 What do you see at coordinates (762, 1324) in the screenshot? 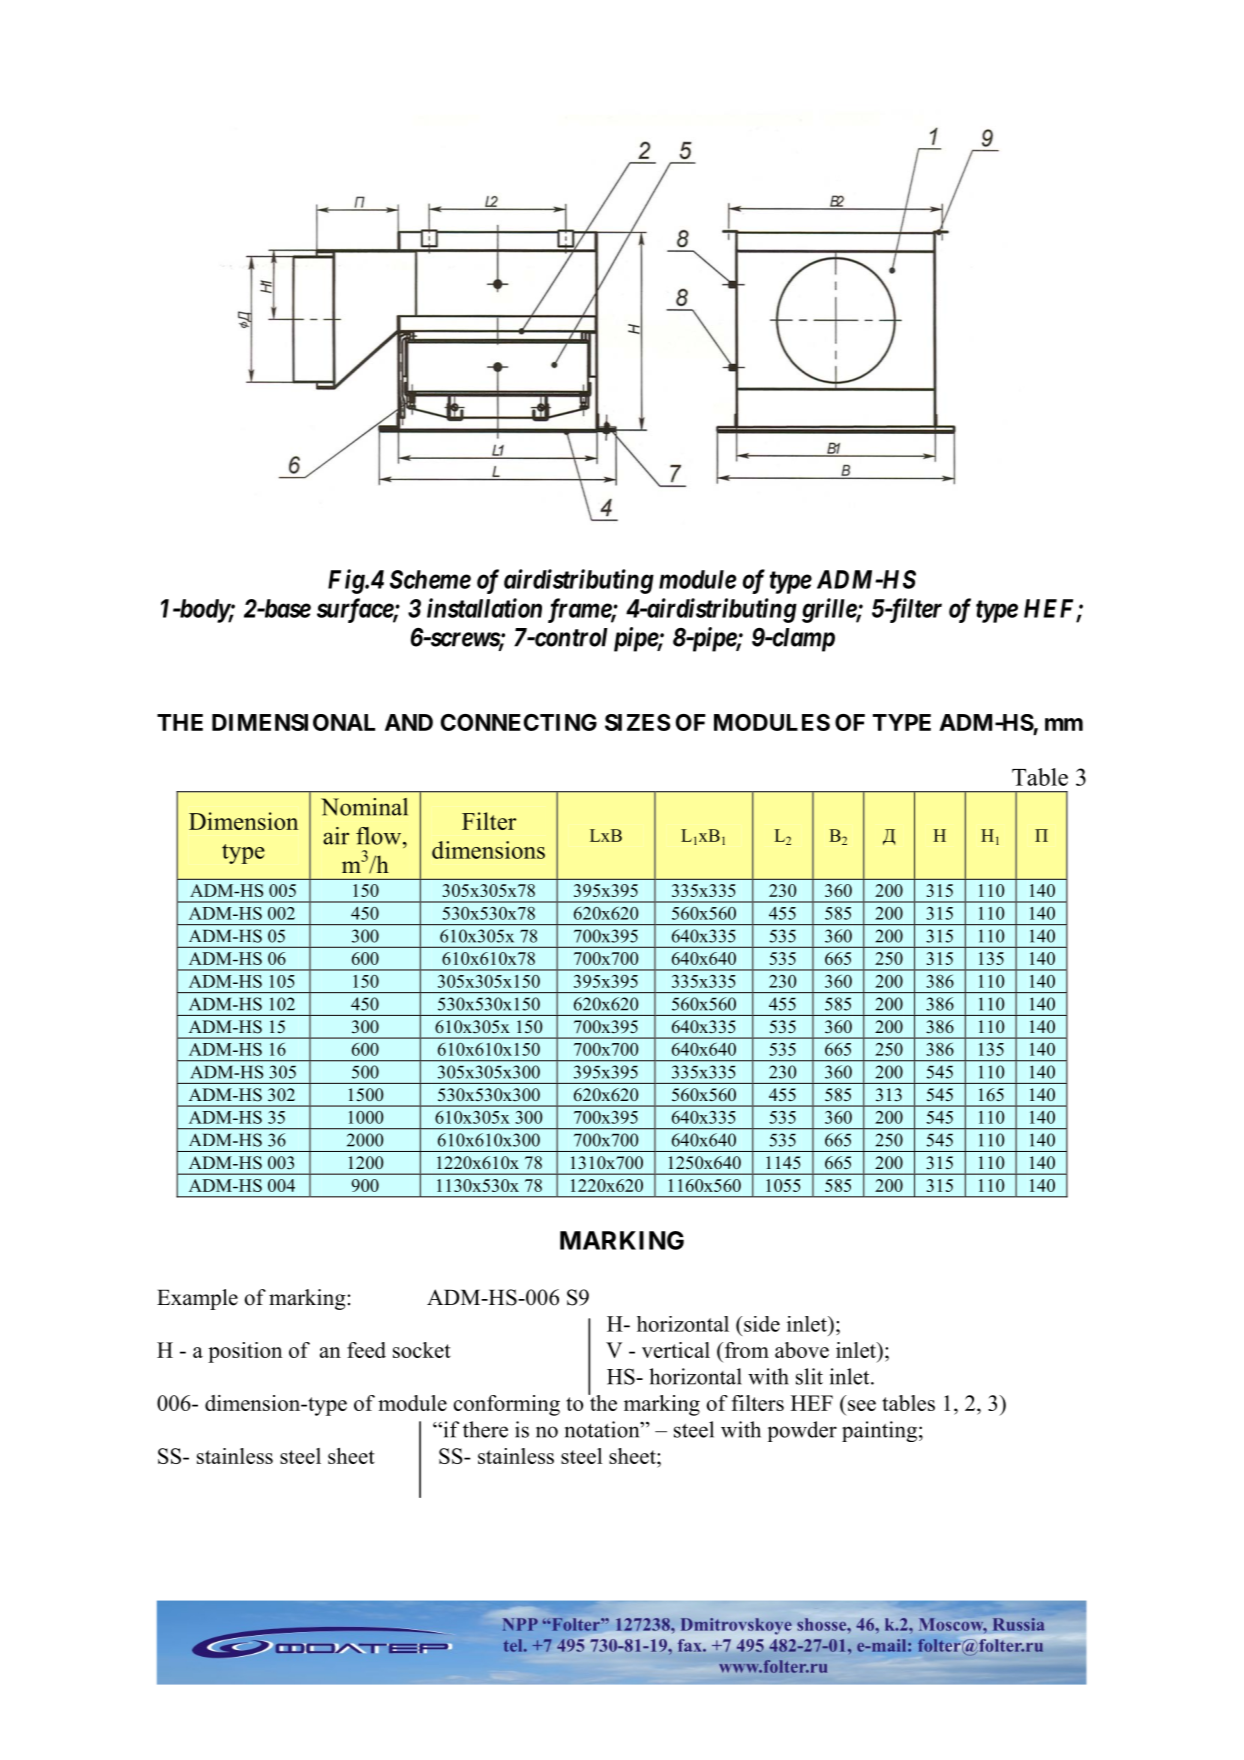
I see `side` at bounding box center [762, 1324].
